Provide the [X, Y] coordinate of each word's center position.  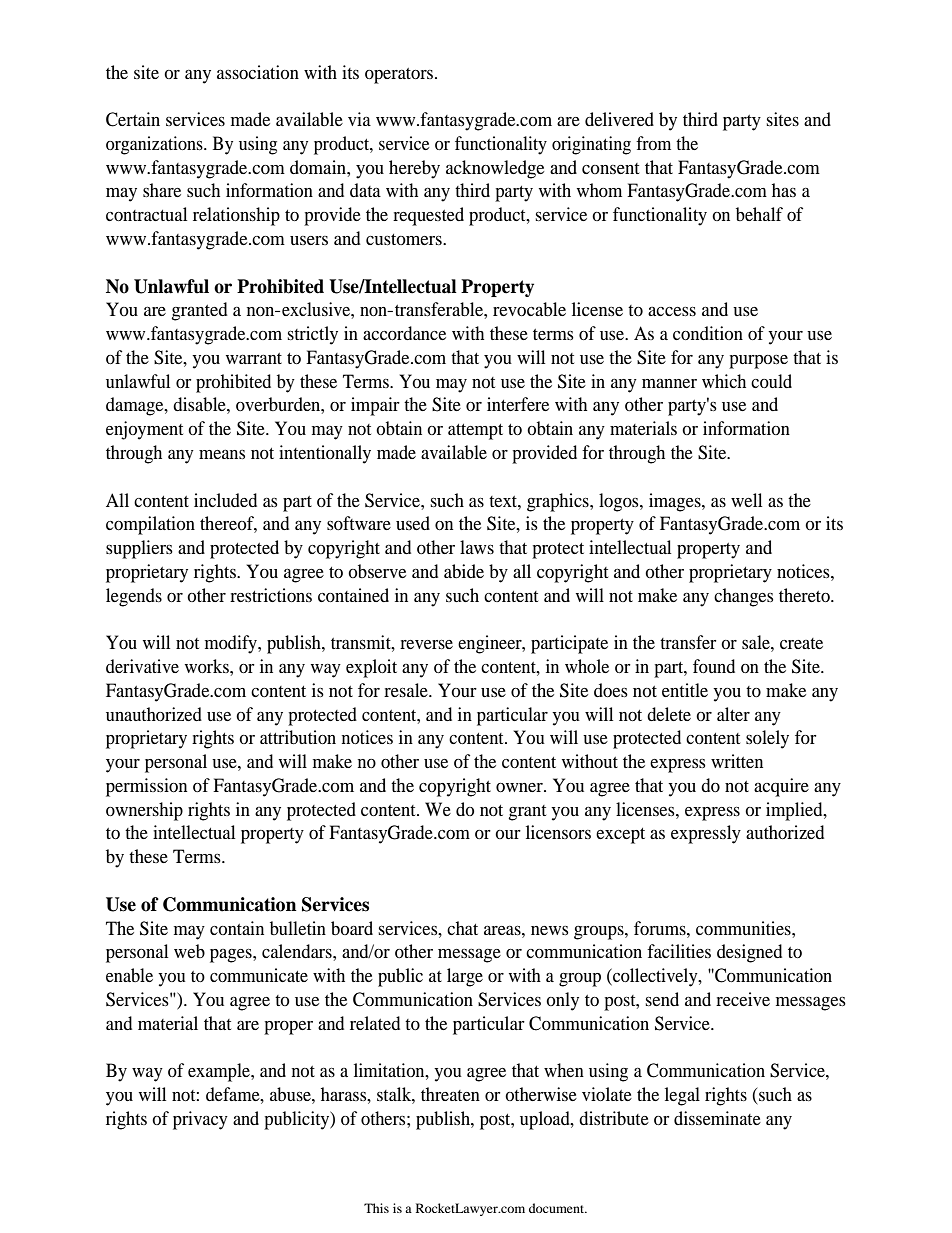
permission [146, 787]
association [258, 72]
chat [462, 928]
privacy [200, 1120]
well [746, 500]
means [222, 454]
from [653, 143]
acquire [781, 787]
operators [400, 76]
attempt [475, 432]
